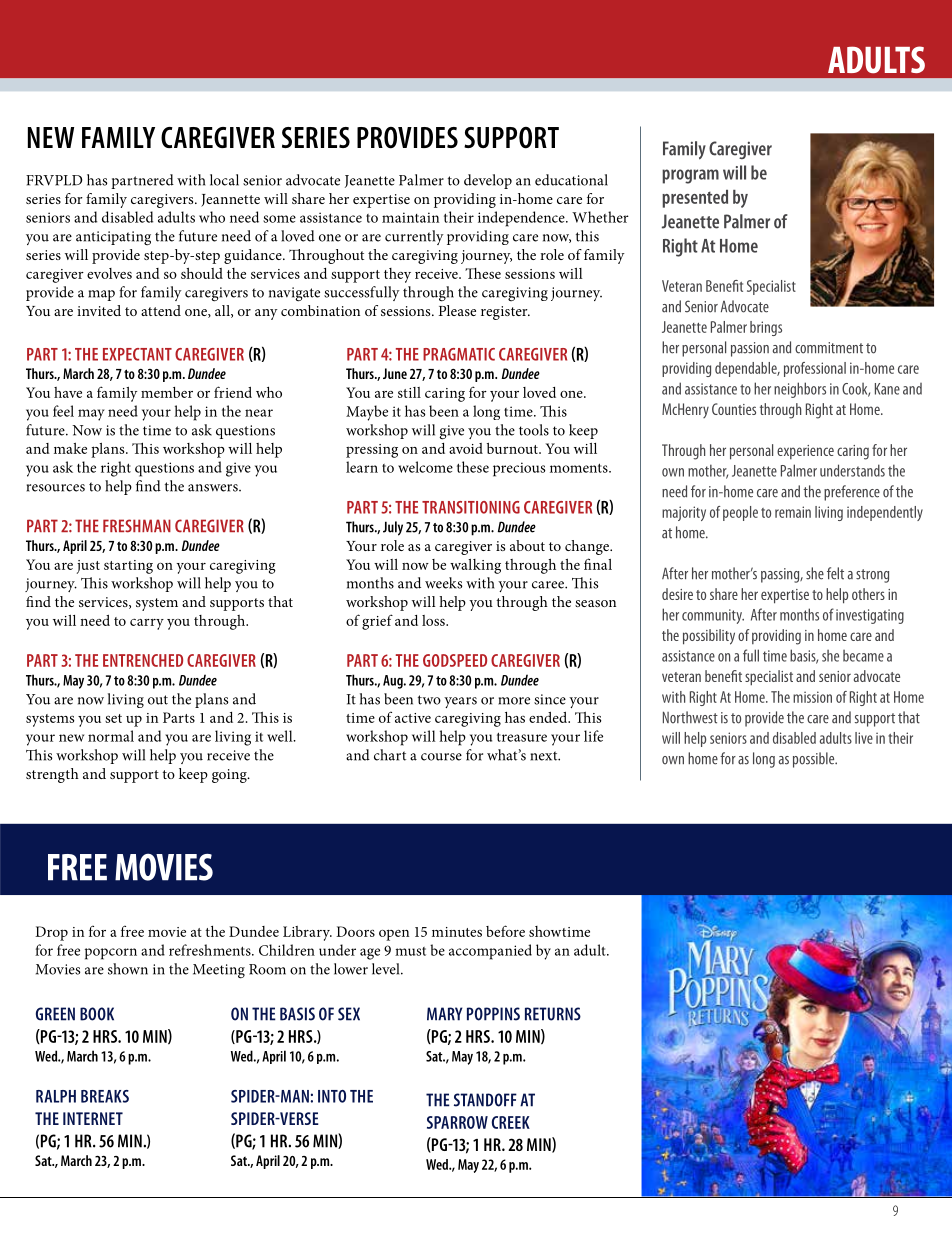 The width and height of the document is (952, 1233). I want to click on anticipating, so click(113, 238).
